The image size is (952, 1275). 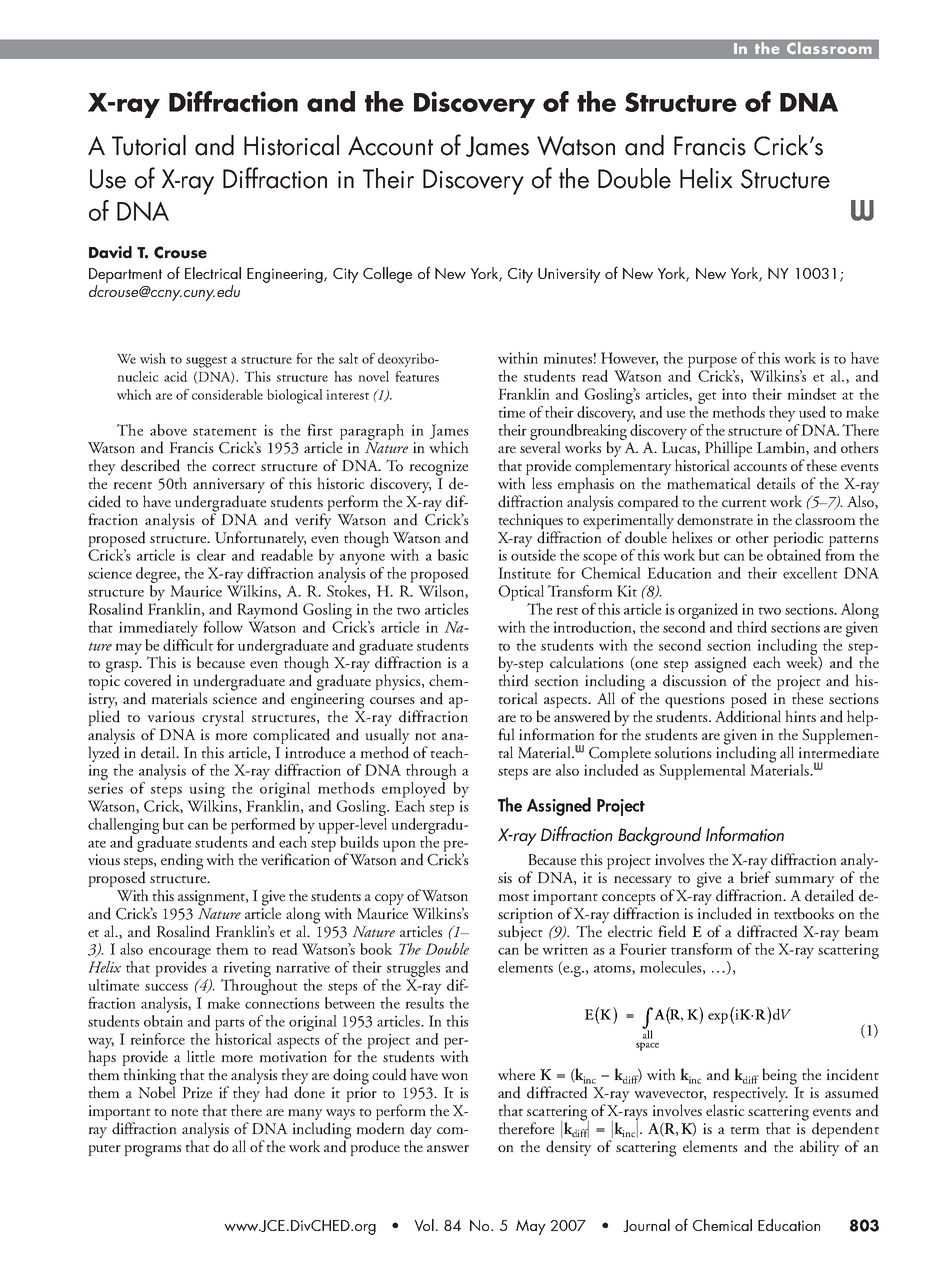 I want to click on employed, so click(x=414, y=788).
